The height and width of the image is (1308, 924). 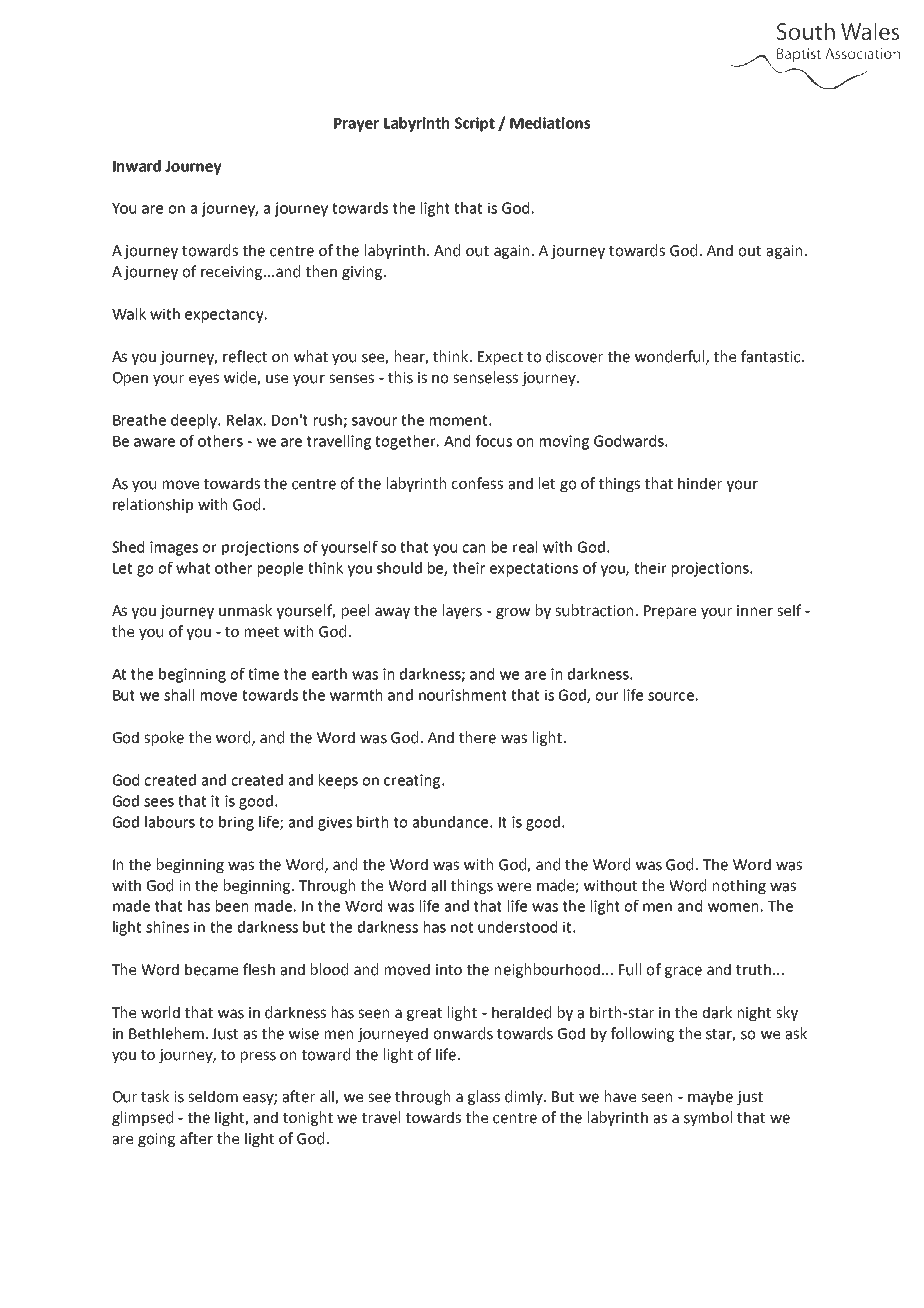 What do you see at coordinates (475, 124) in the image?
I see `Script` at bounding box center [475, 124].
